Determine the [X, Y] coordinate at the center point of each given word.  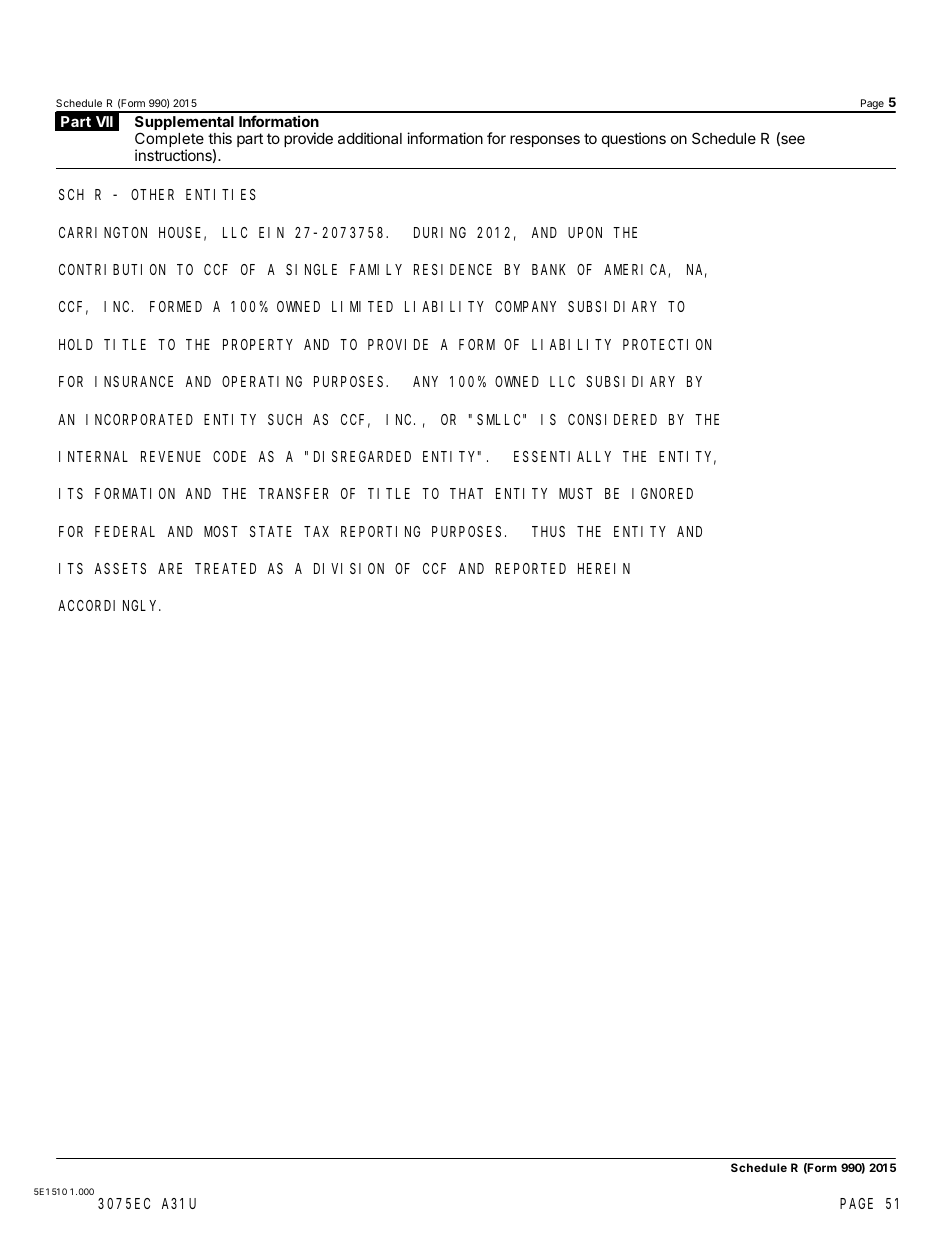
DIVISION [349, 568]
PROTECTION [667, 344]
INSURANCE [134, 381]
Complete [169, 141]
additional [370, 138]
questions [634, 139]
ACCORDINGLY [109, 606]
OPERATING [262, 381]
